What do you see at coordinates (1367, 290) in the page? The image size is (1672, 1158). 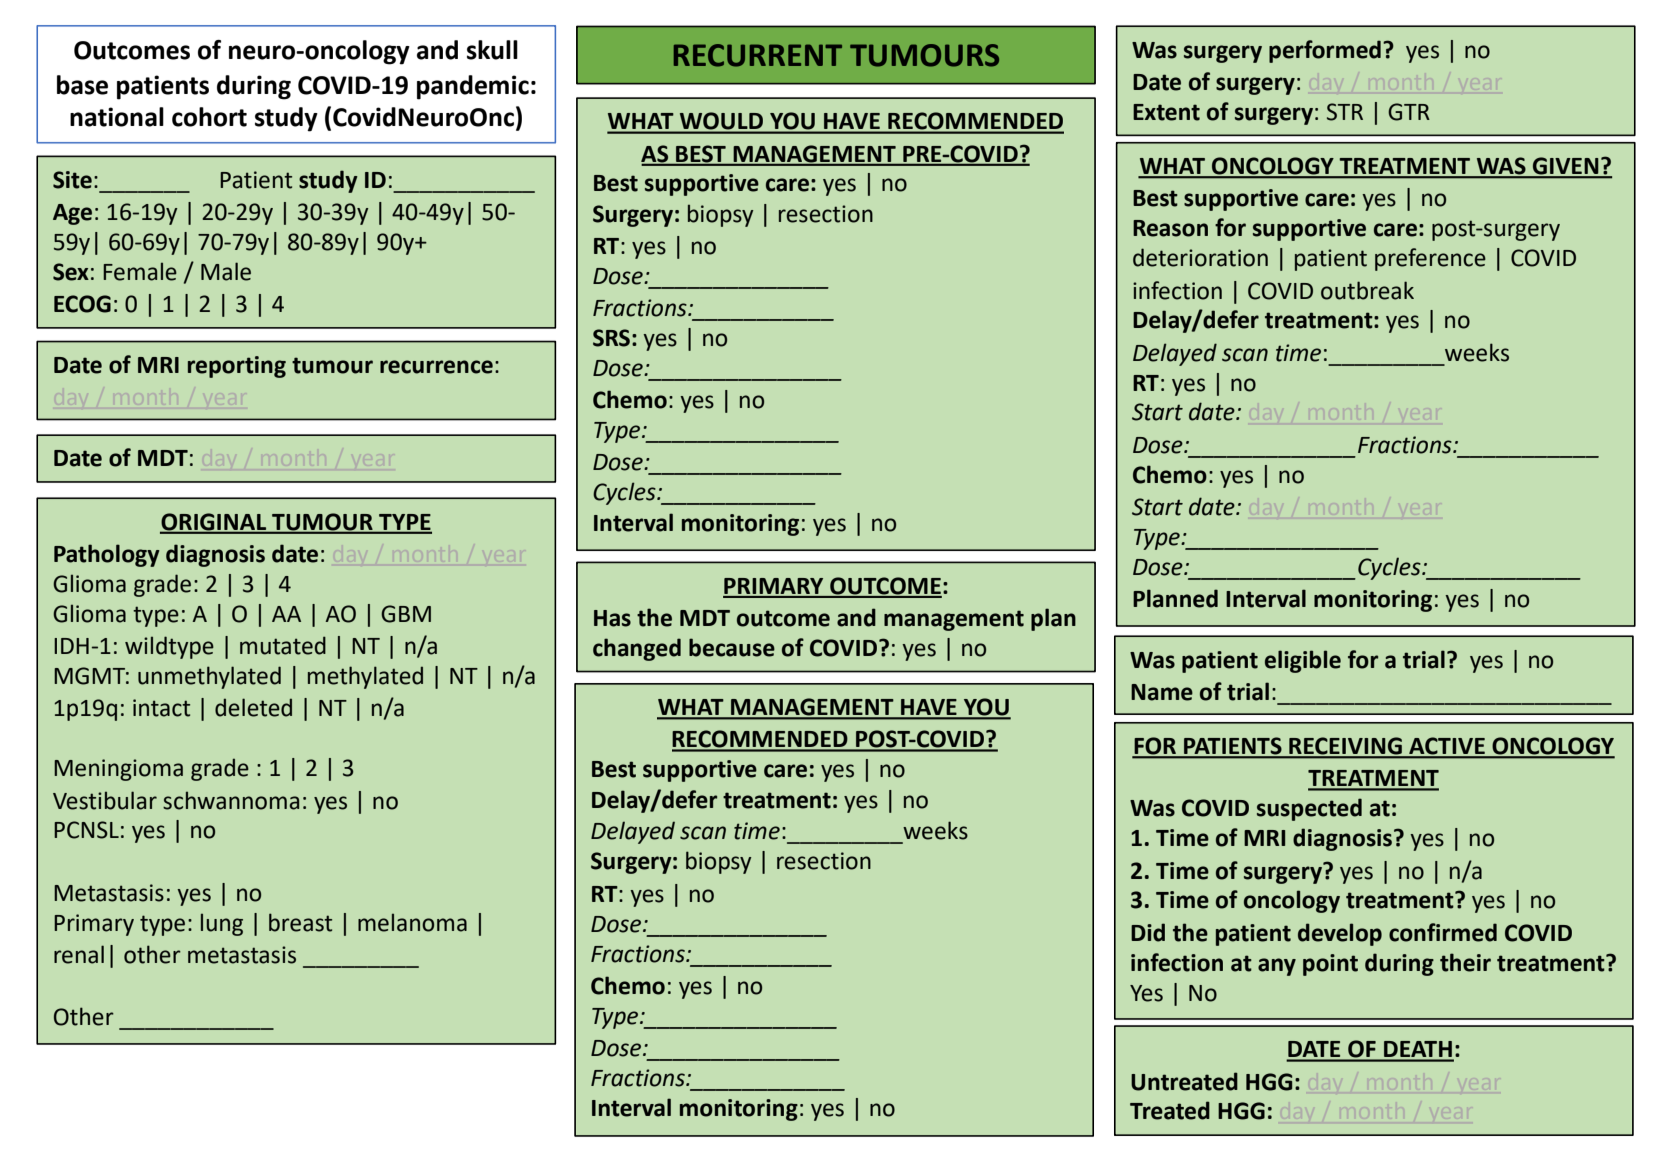 I see `outbreak` at bounding box center [1367, 290].
